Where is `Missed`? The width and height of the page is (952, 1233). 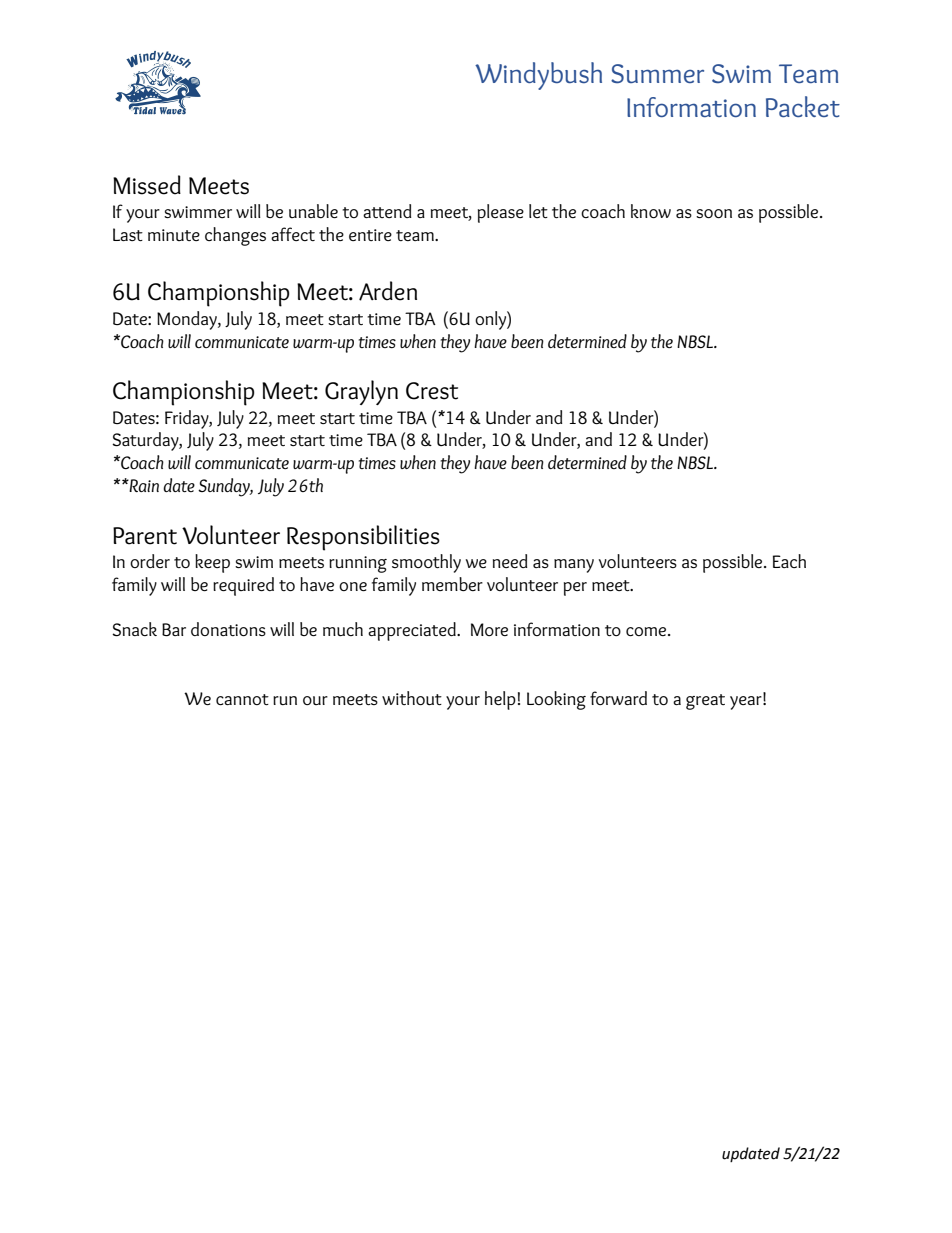 Missed is located at coordinates (147, 185).
